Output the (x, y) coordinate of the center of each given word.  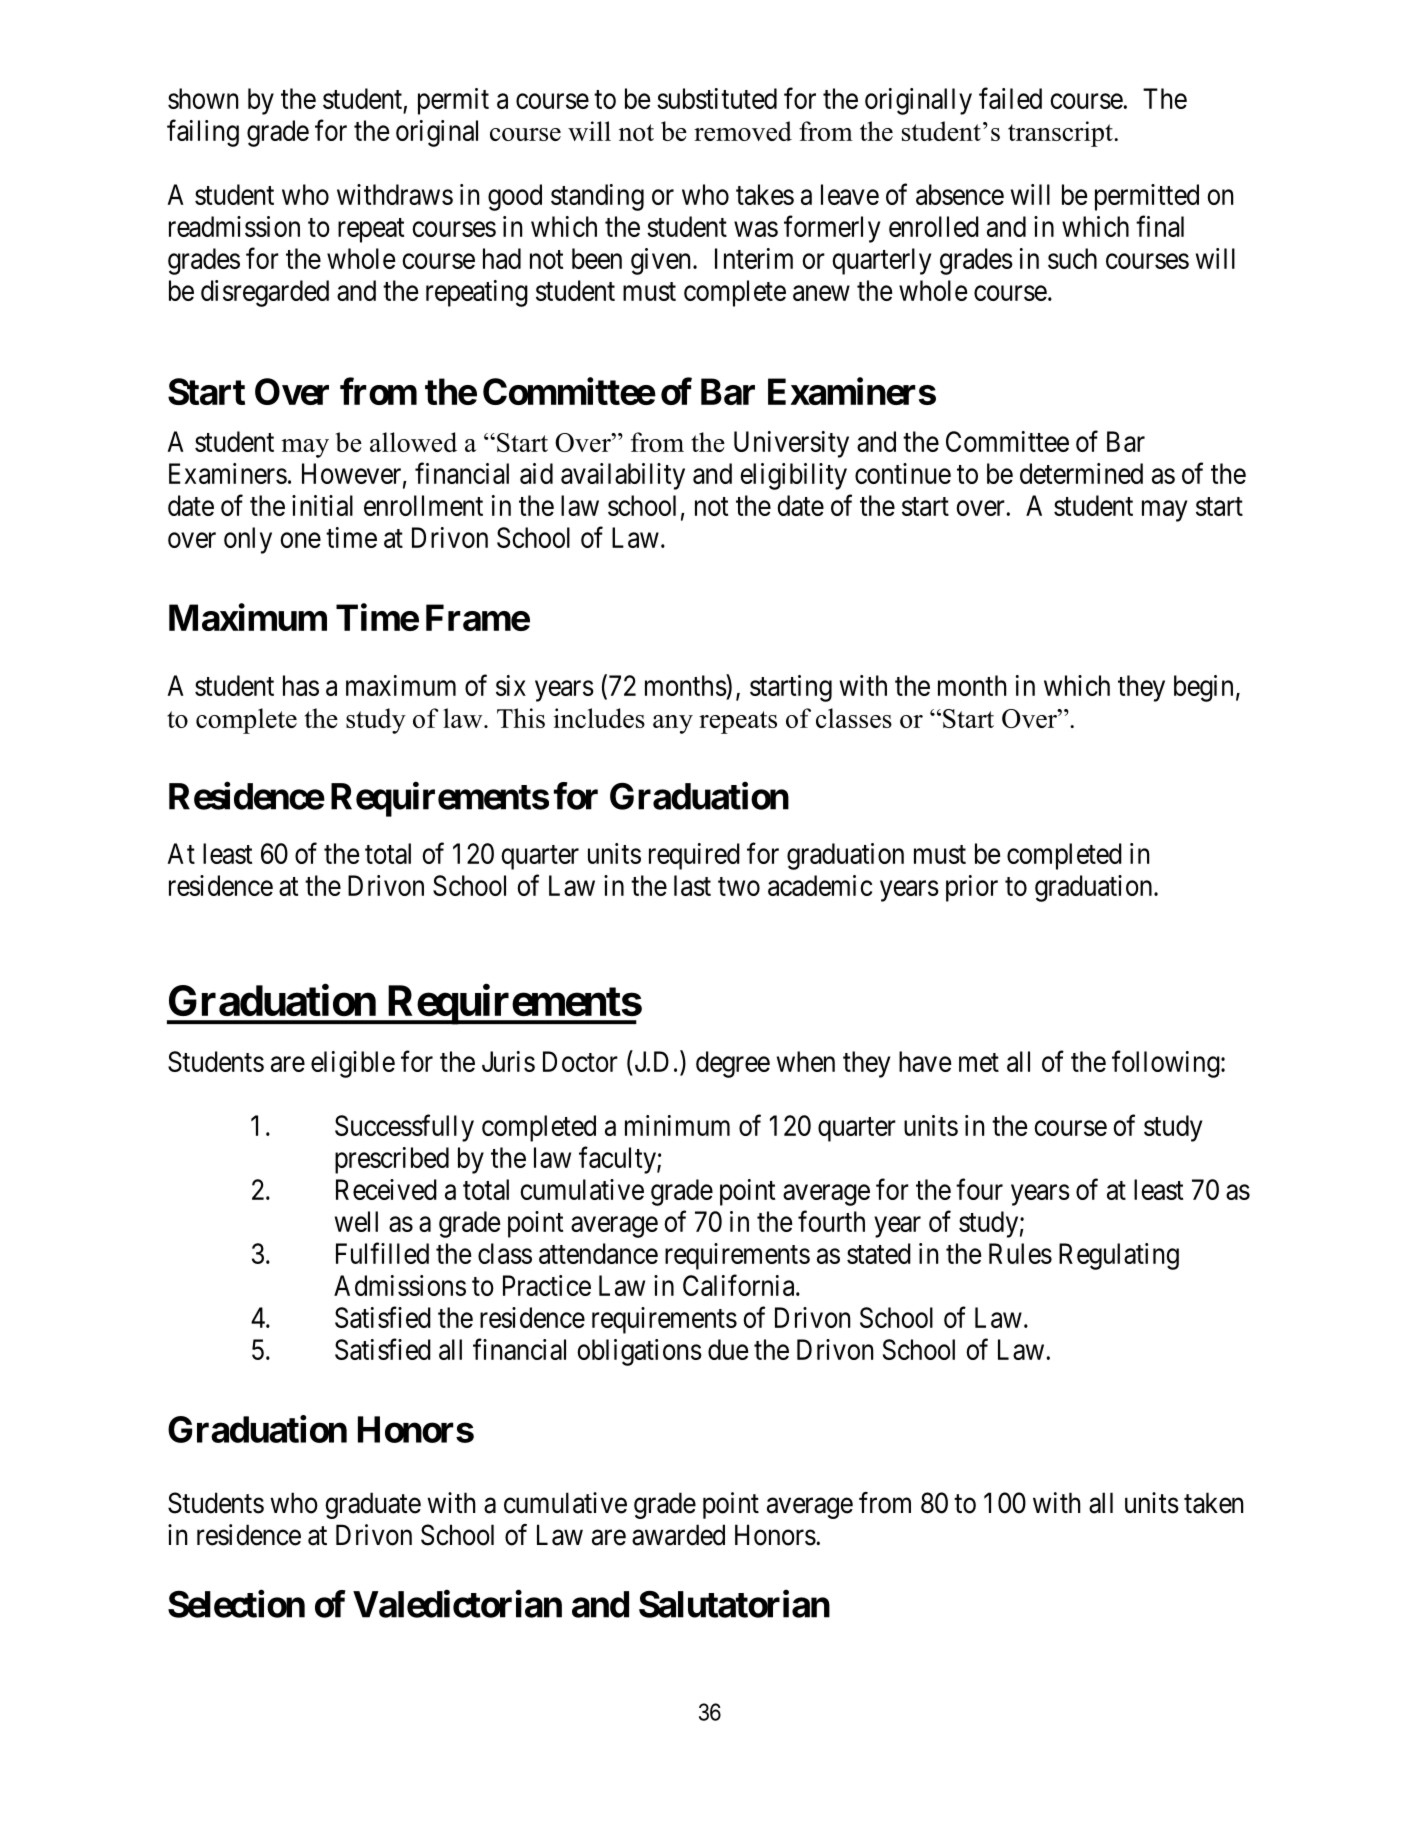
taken (1213, 1503)
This (521, 718)
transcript (1061, 134)
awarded (678, 1535)
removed (743, 131)
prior (972, 888)
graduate (373, 1505)
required (694, 856)
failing (203, 133)
